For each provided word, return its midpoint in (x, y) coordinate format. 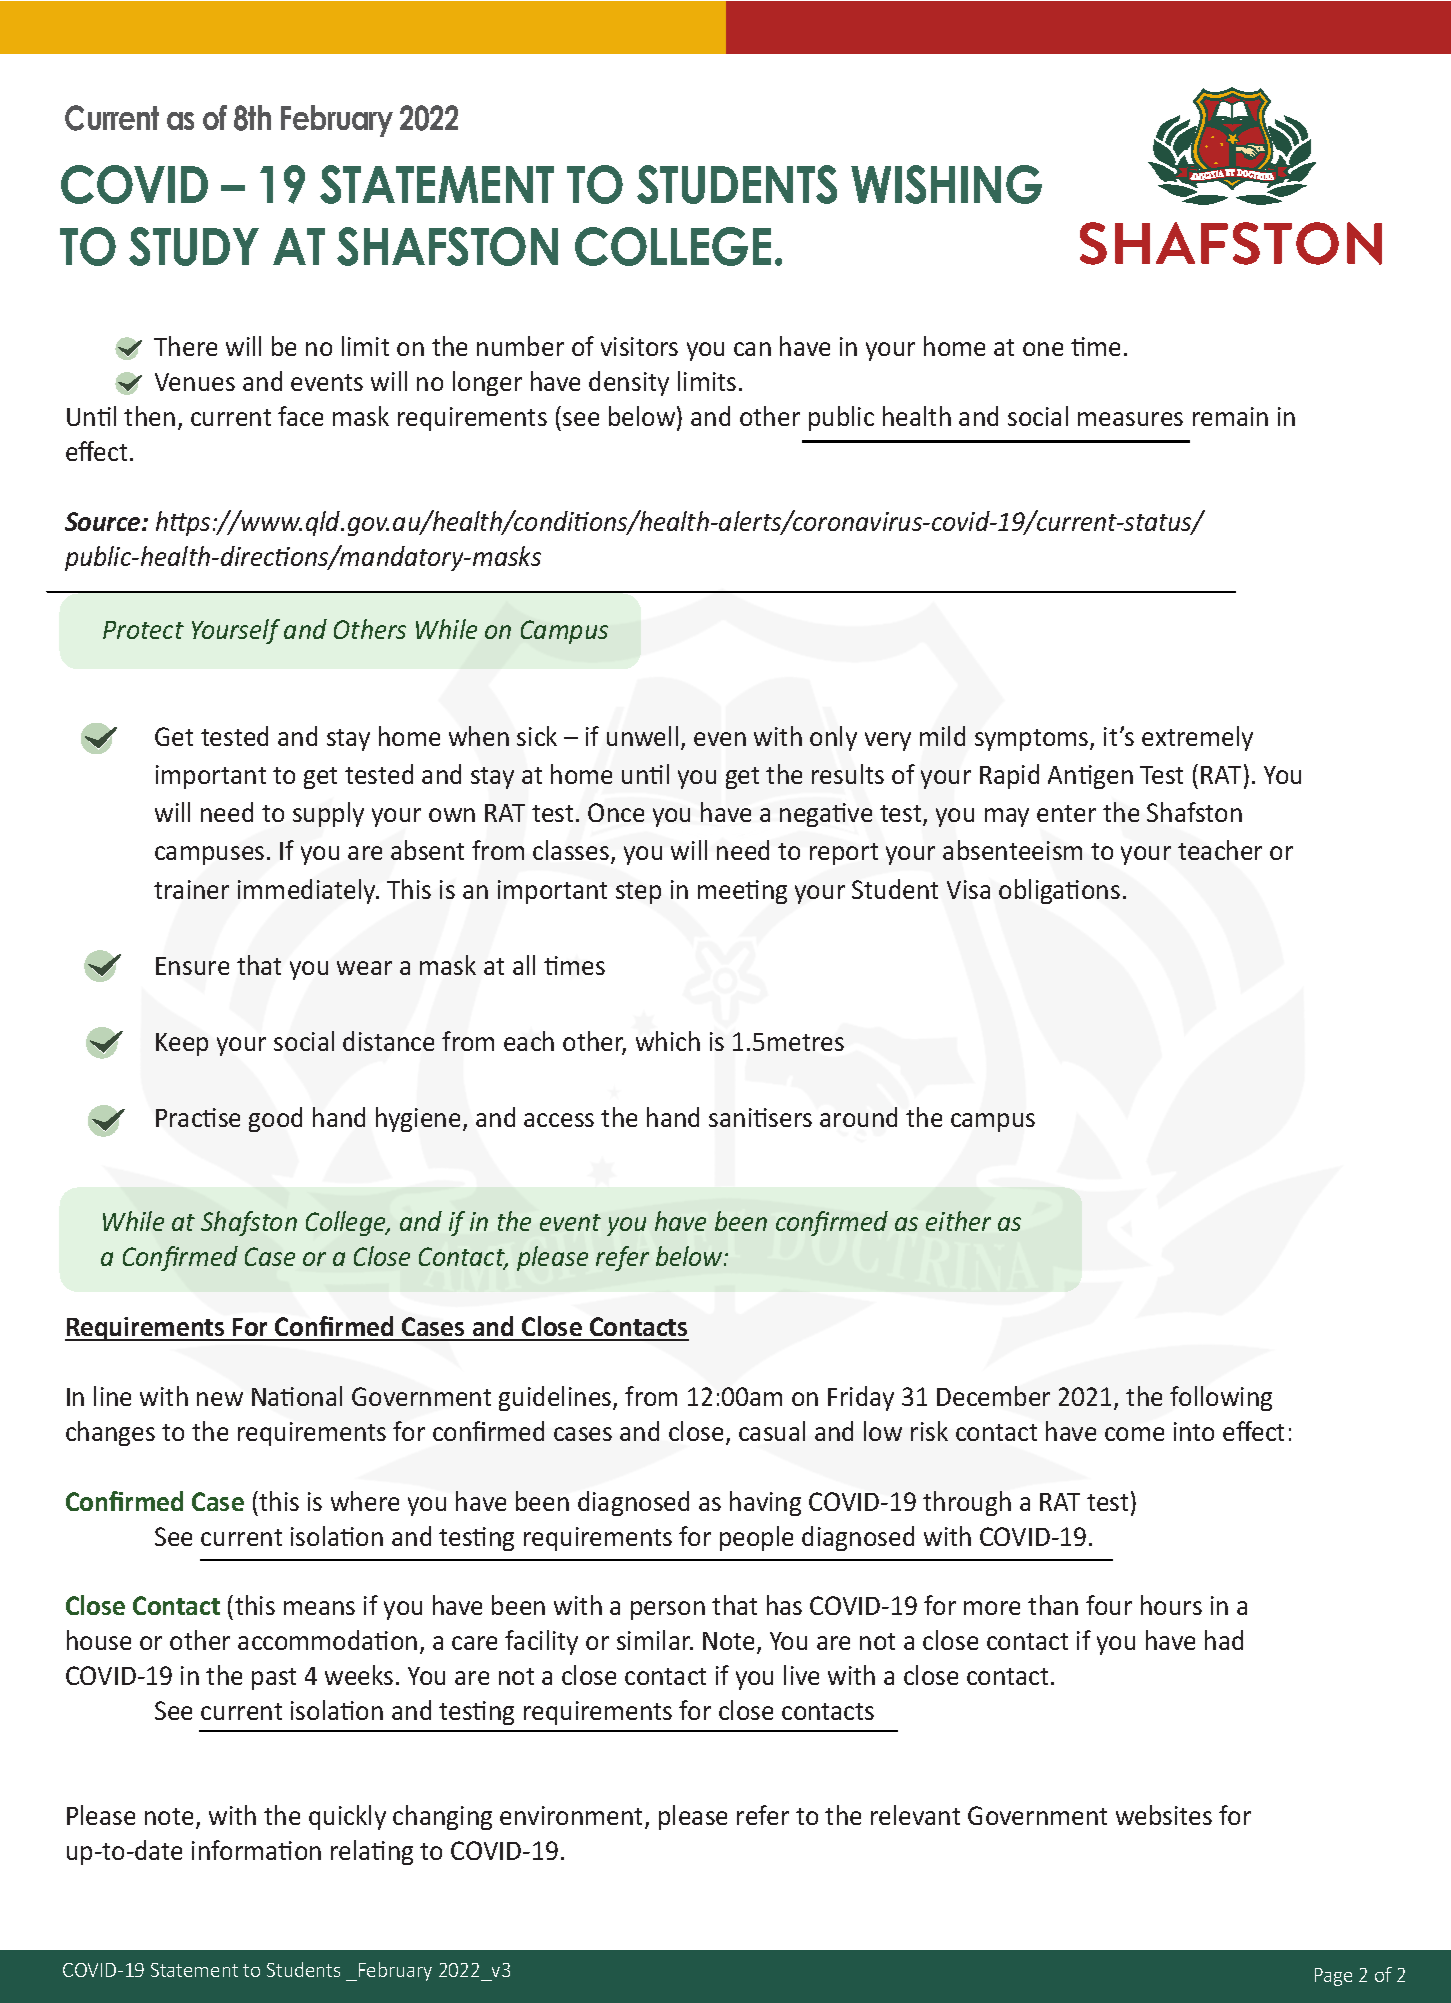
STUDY (194, 246)
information (256, 1850)
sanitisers (760, 1117)
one (1043, 349)
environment (573, 1817)
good (275, 1119)
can (752, 349)
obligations (1059, 891)
